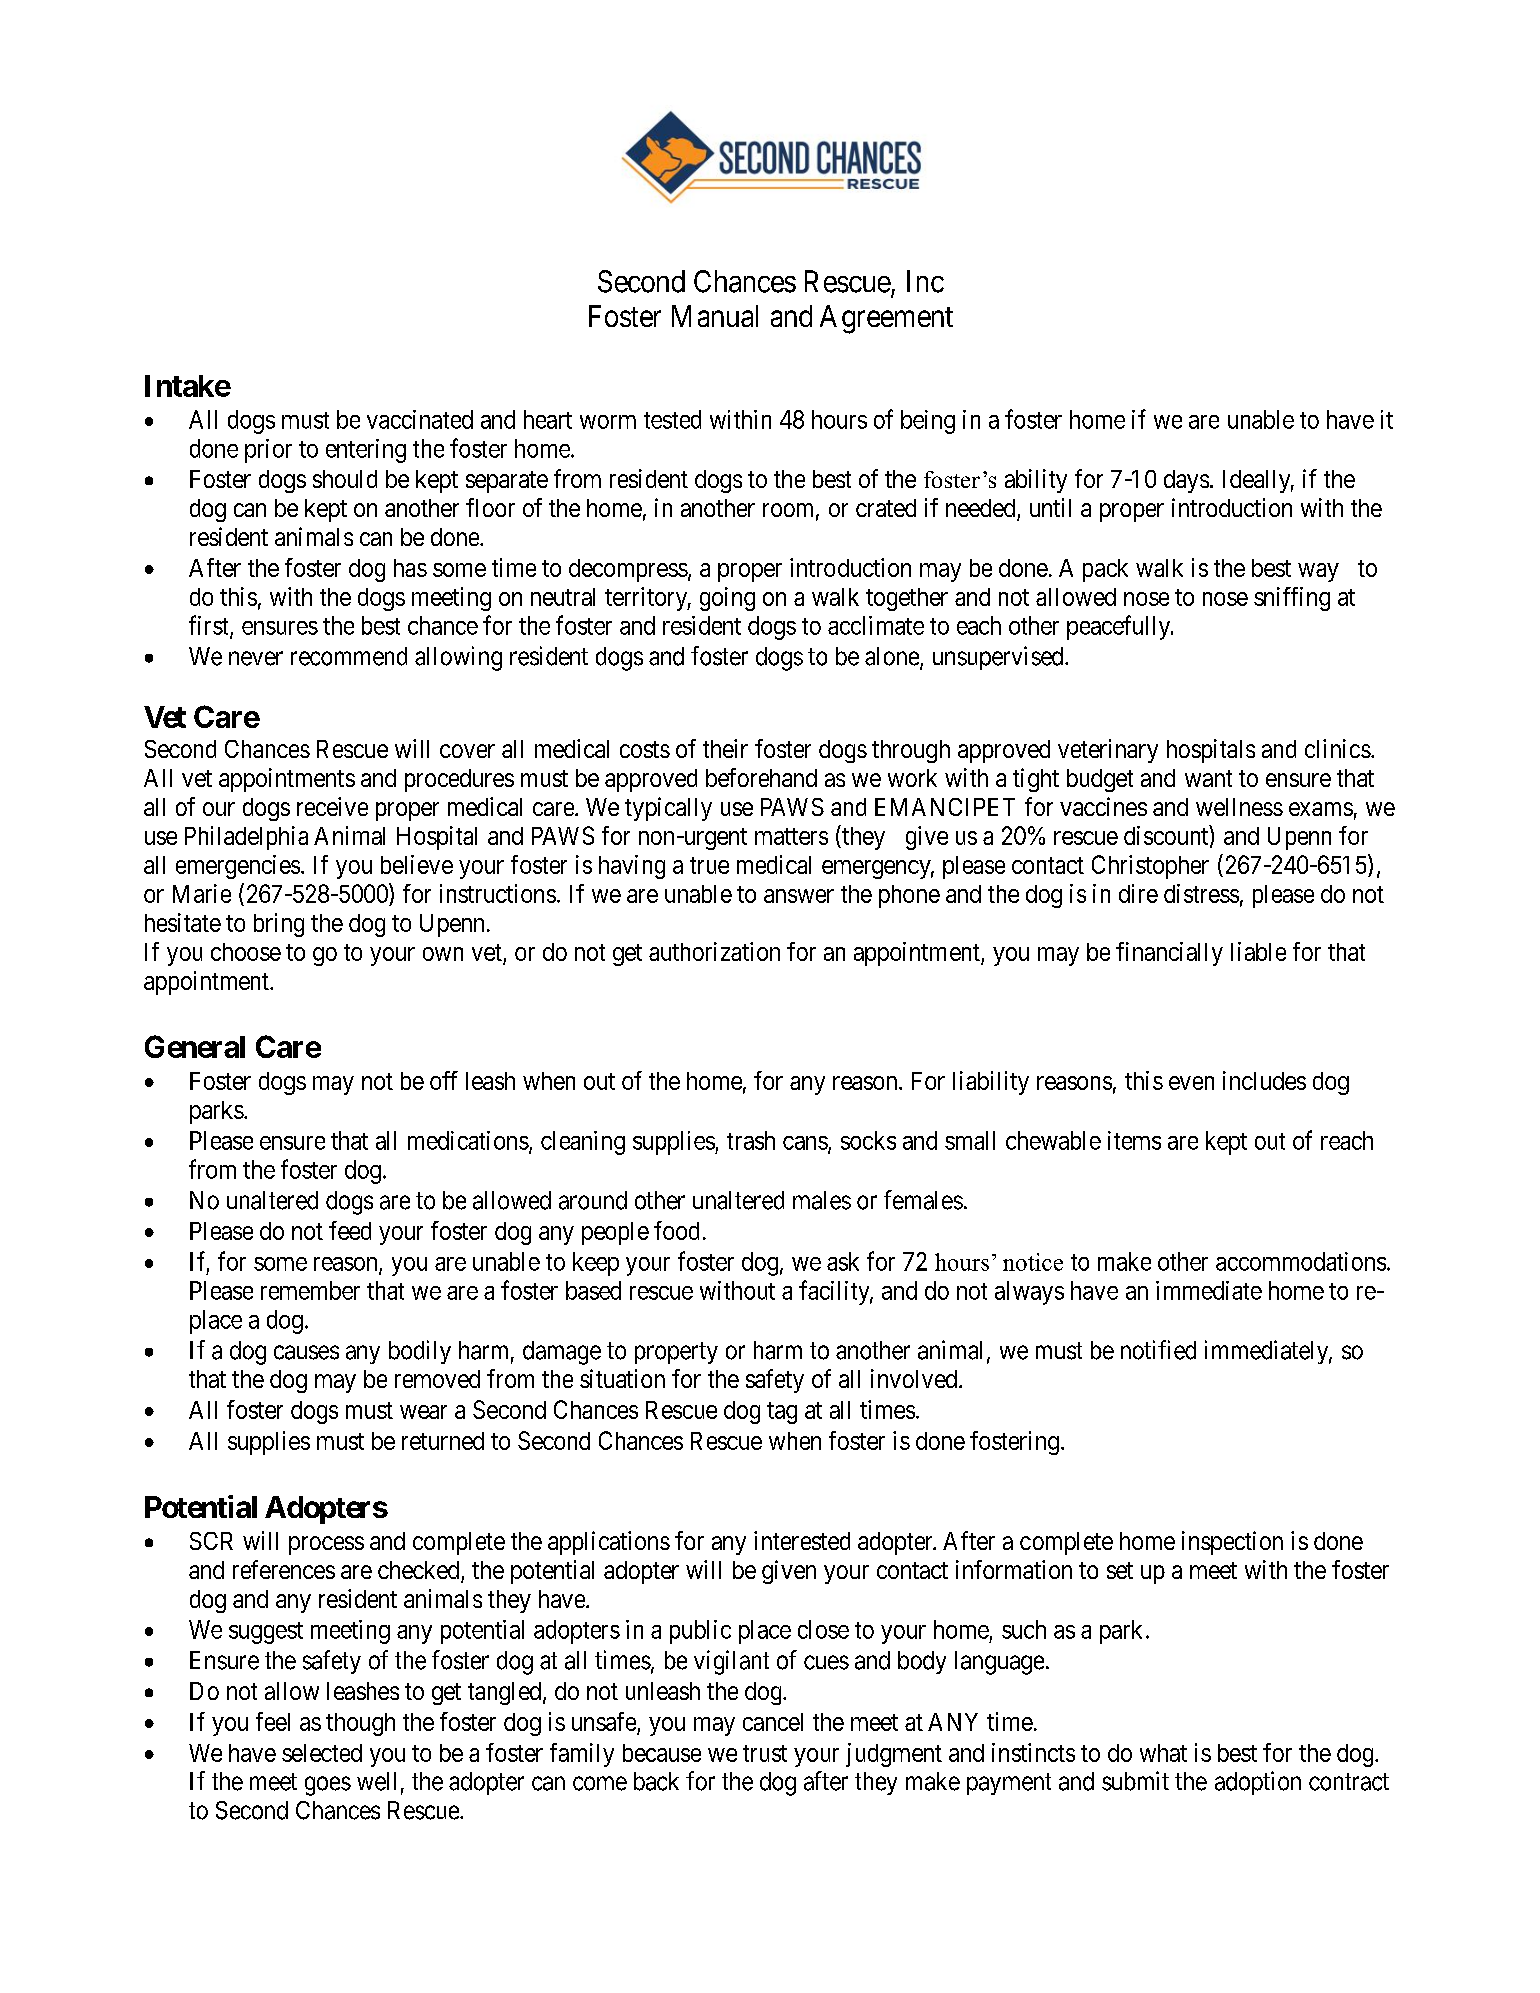 The width and height of the page is (1540, 1993). What do you see at coordinates (306, 1352) in the page?
I see `causes` at bounding box center [306, 1352].
